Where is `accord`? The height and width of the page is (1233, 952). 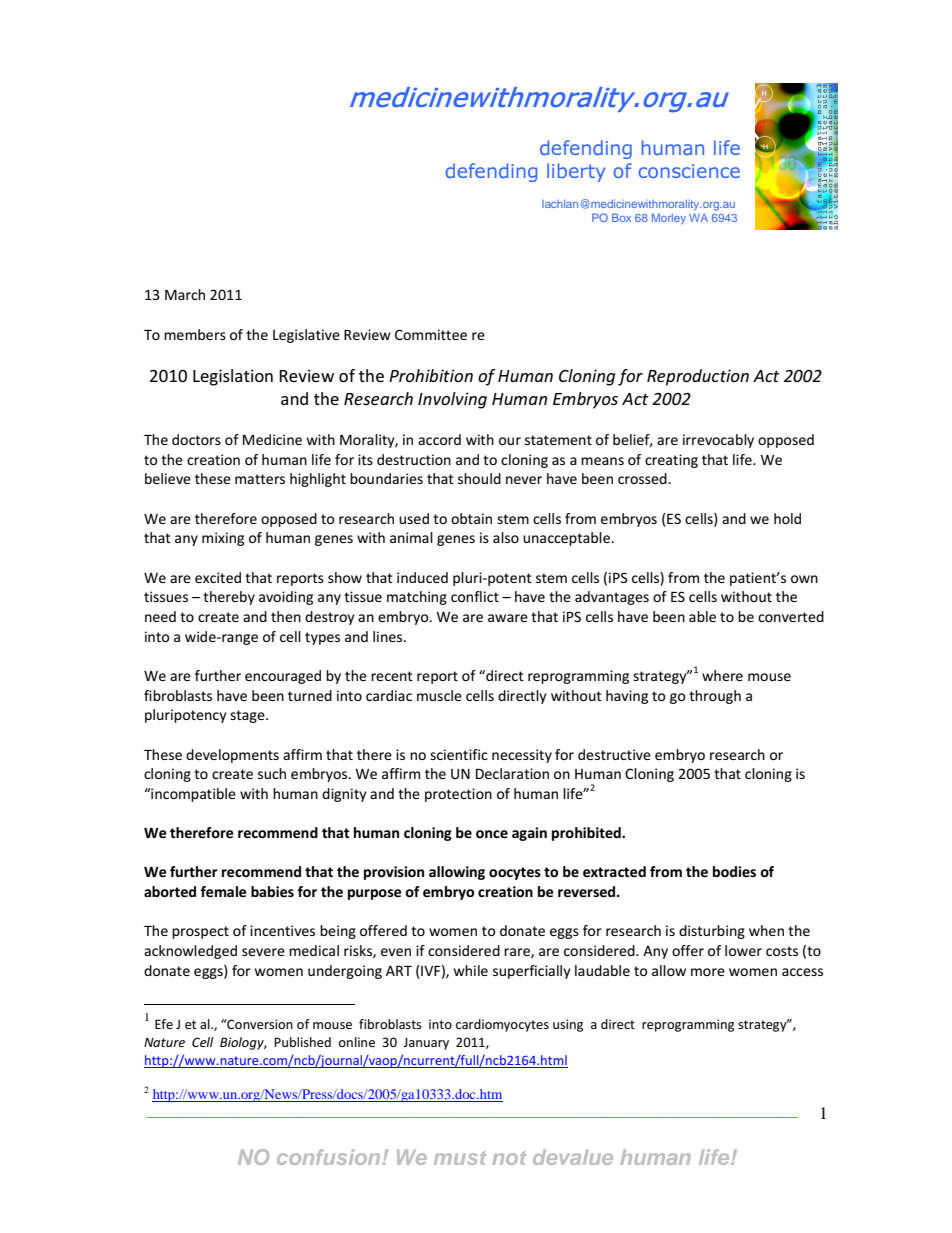
accord is located at coordinates (439, 439).
